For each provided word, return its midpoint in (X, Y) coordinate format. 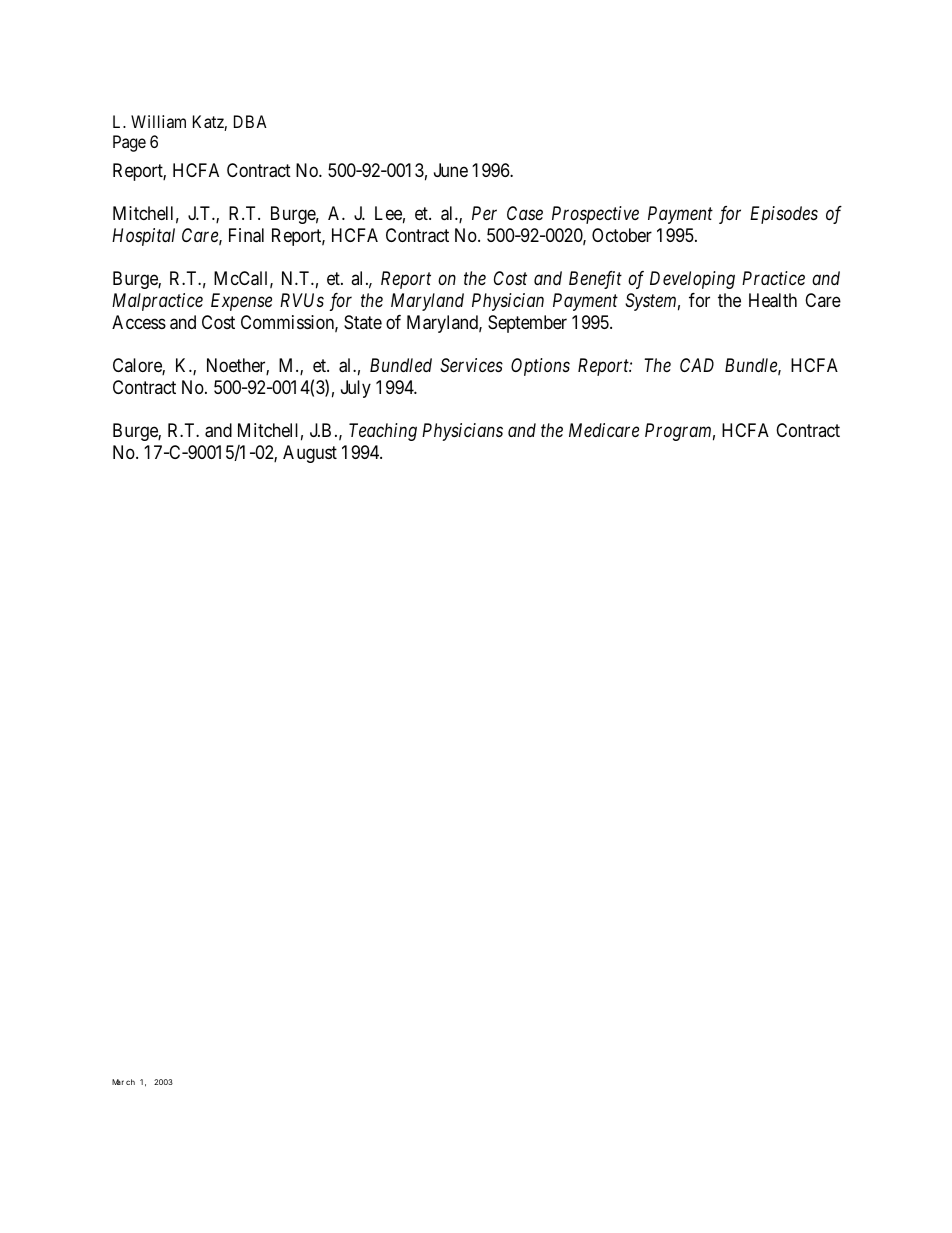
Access (139, 322)
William (158, 121)
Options (540, 367)
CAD (697, 365)
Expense (241, 302)
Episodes (784, 215)
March (123, 1082)
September (527, 324)
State (363, 322)
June (451, 170)
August (310, 454)
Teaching (383, 432)
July (356, 389)
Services (471, 365)
